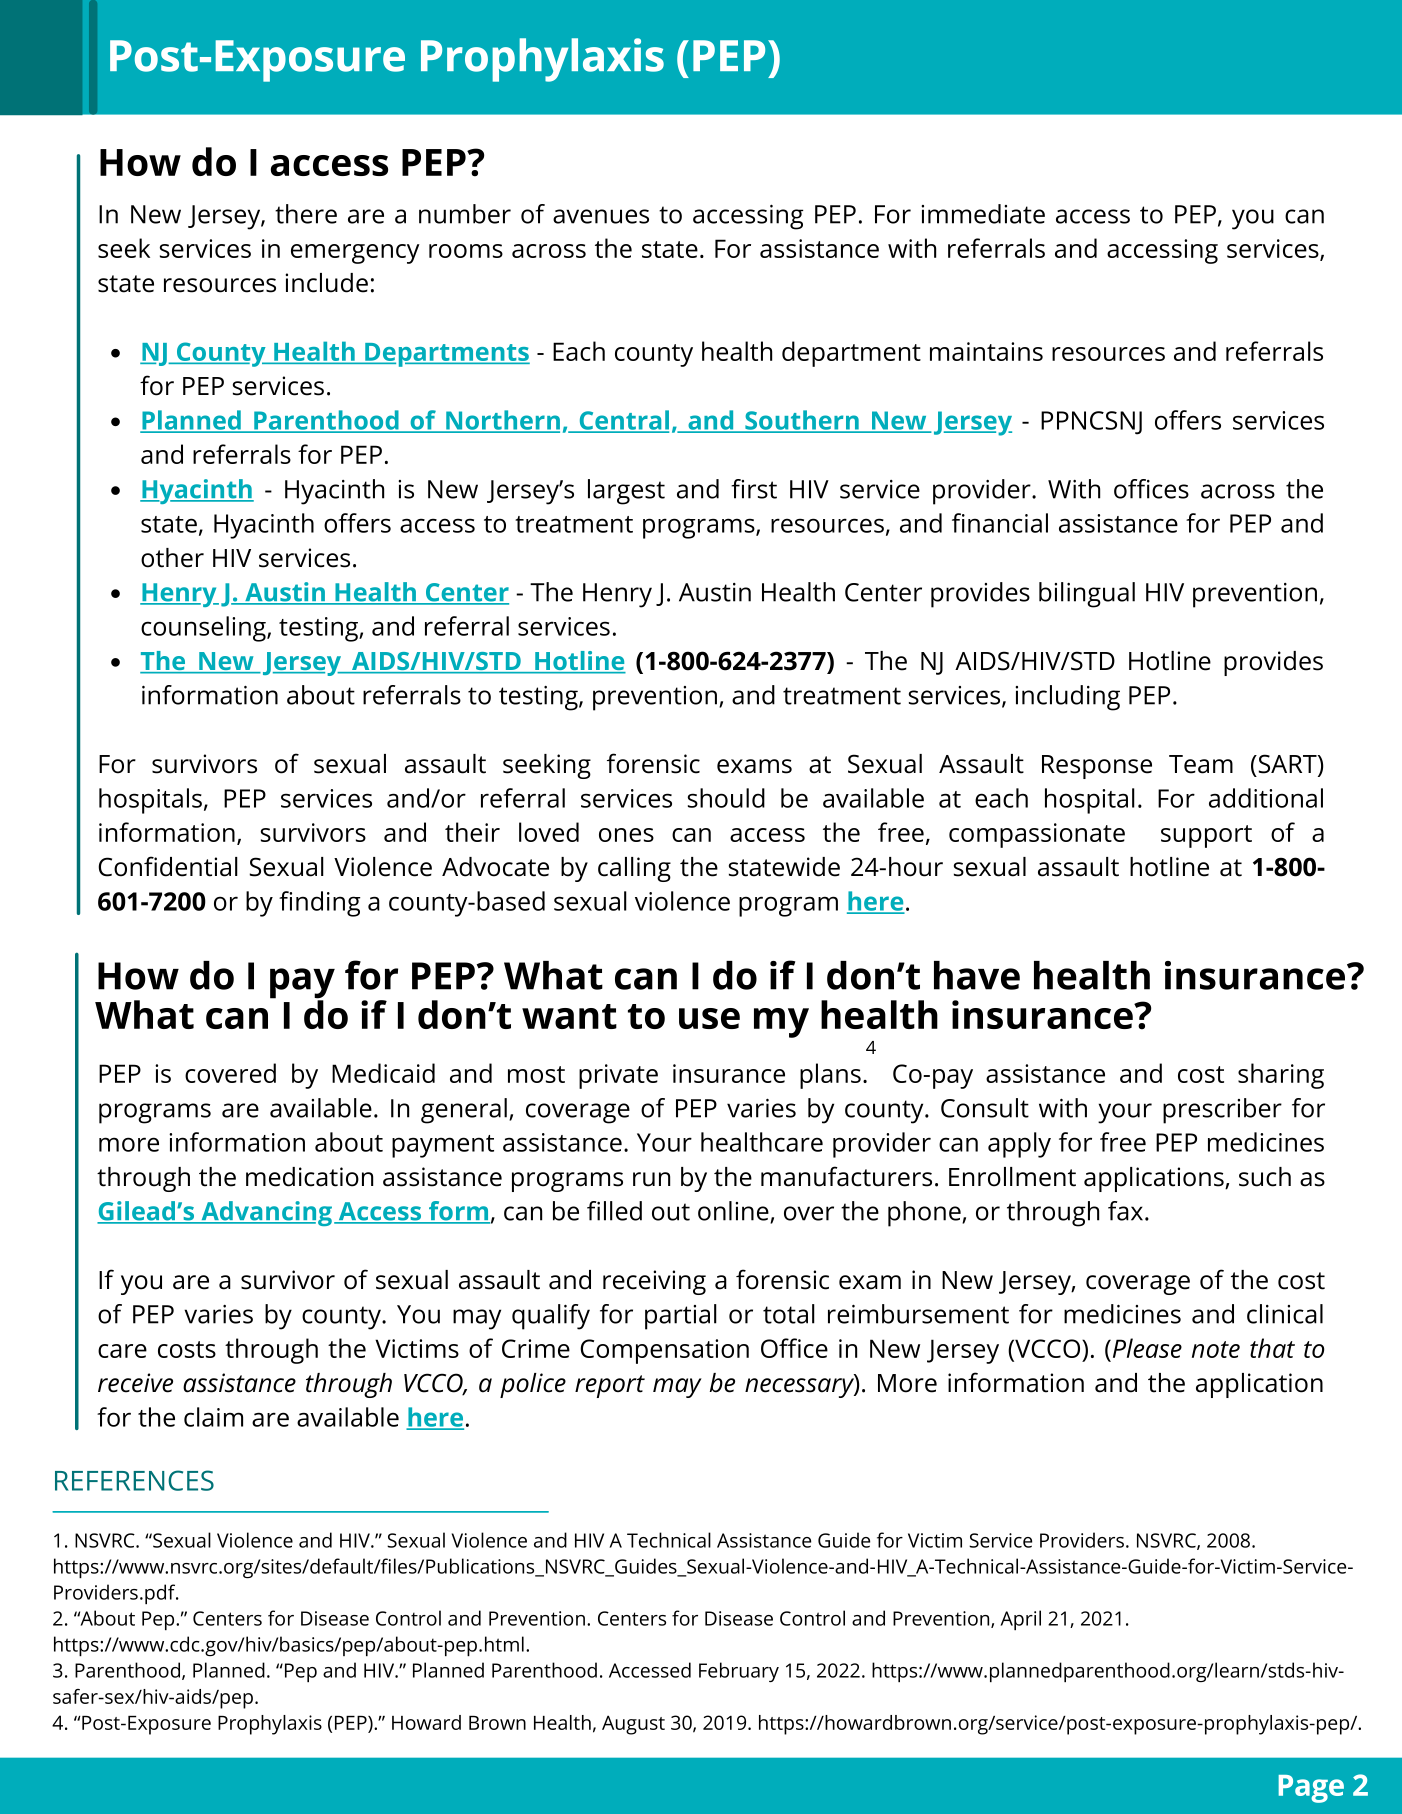 This screenshot has width=1402, height=1814. Describe the element at coordinates (168, 866) in the screenshot. I see `Confidential` at that location.
